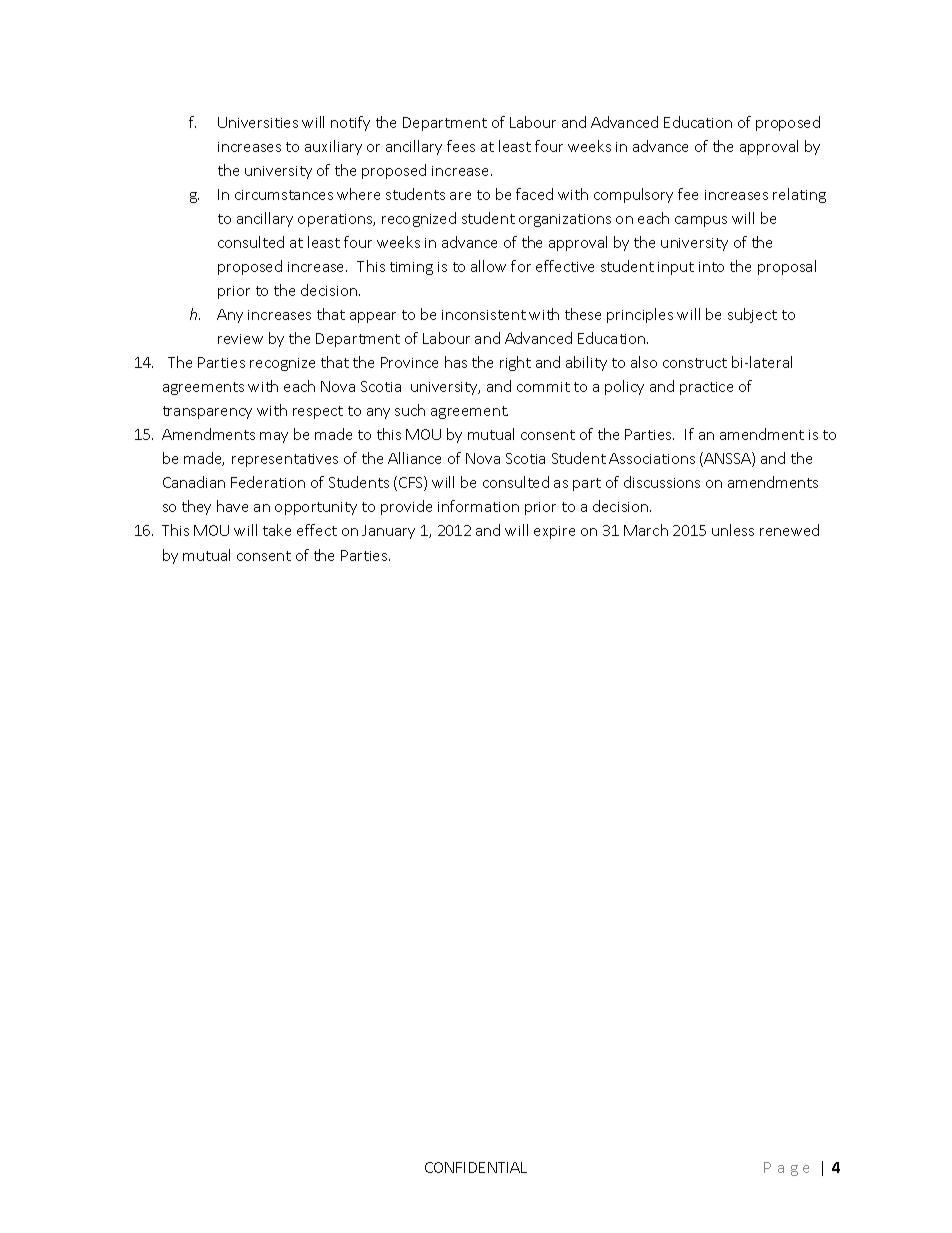  Describe the element at coordinates (478, 506) in the page. I see `information` at that location.
